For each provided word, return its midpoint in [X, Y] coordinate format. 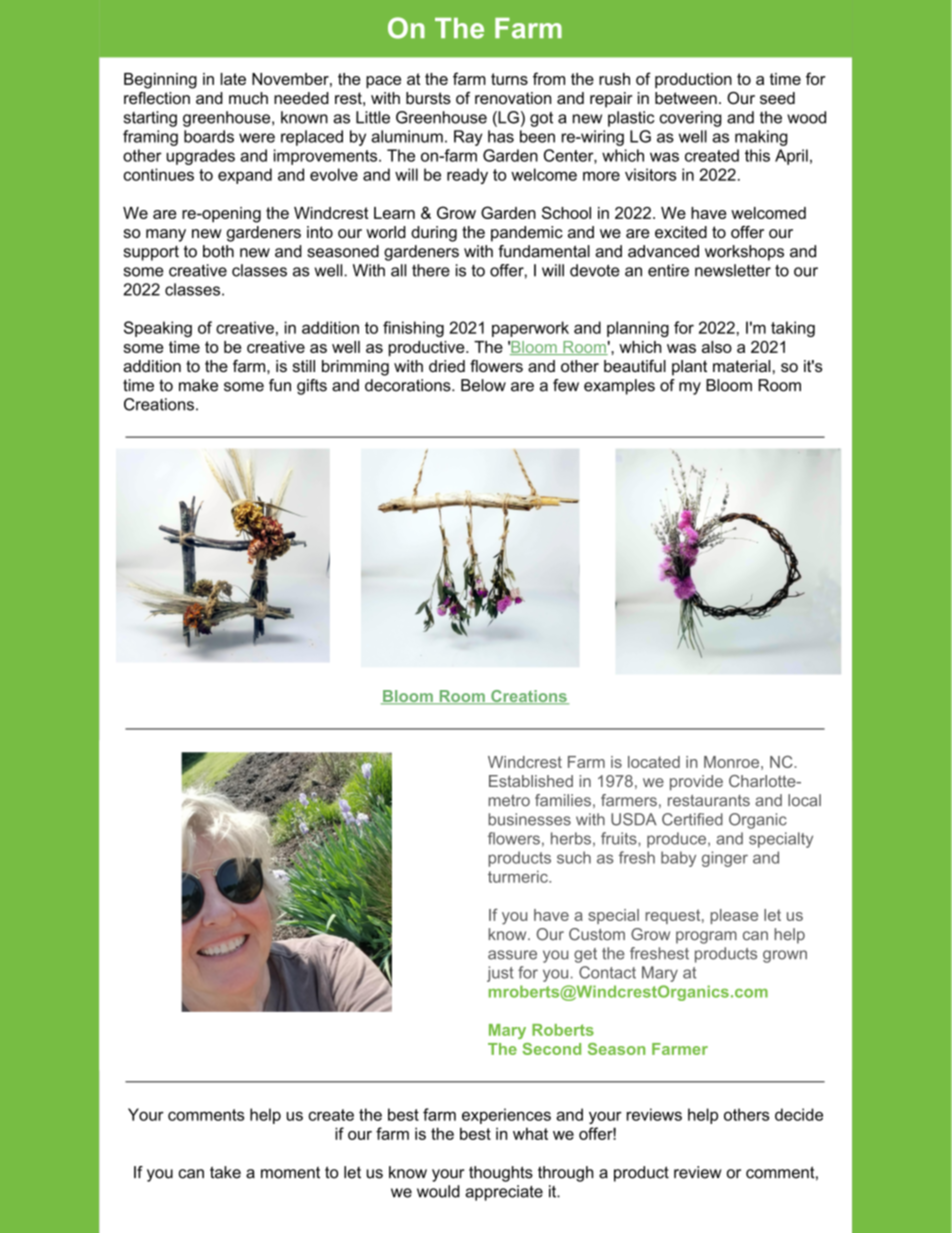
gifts [312, 387]
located [654, 762]
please [734, 916]
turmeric [519, 876]
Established [531, 781]
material [741, 366]
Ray [468, 138]
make [198, 385]
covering [691, 119]
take [225, 1172]
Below [483, 385]
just [500, 974]
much [248, 98]
